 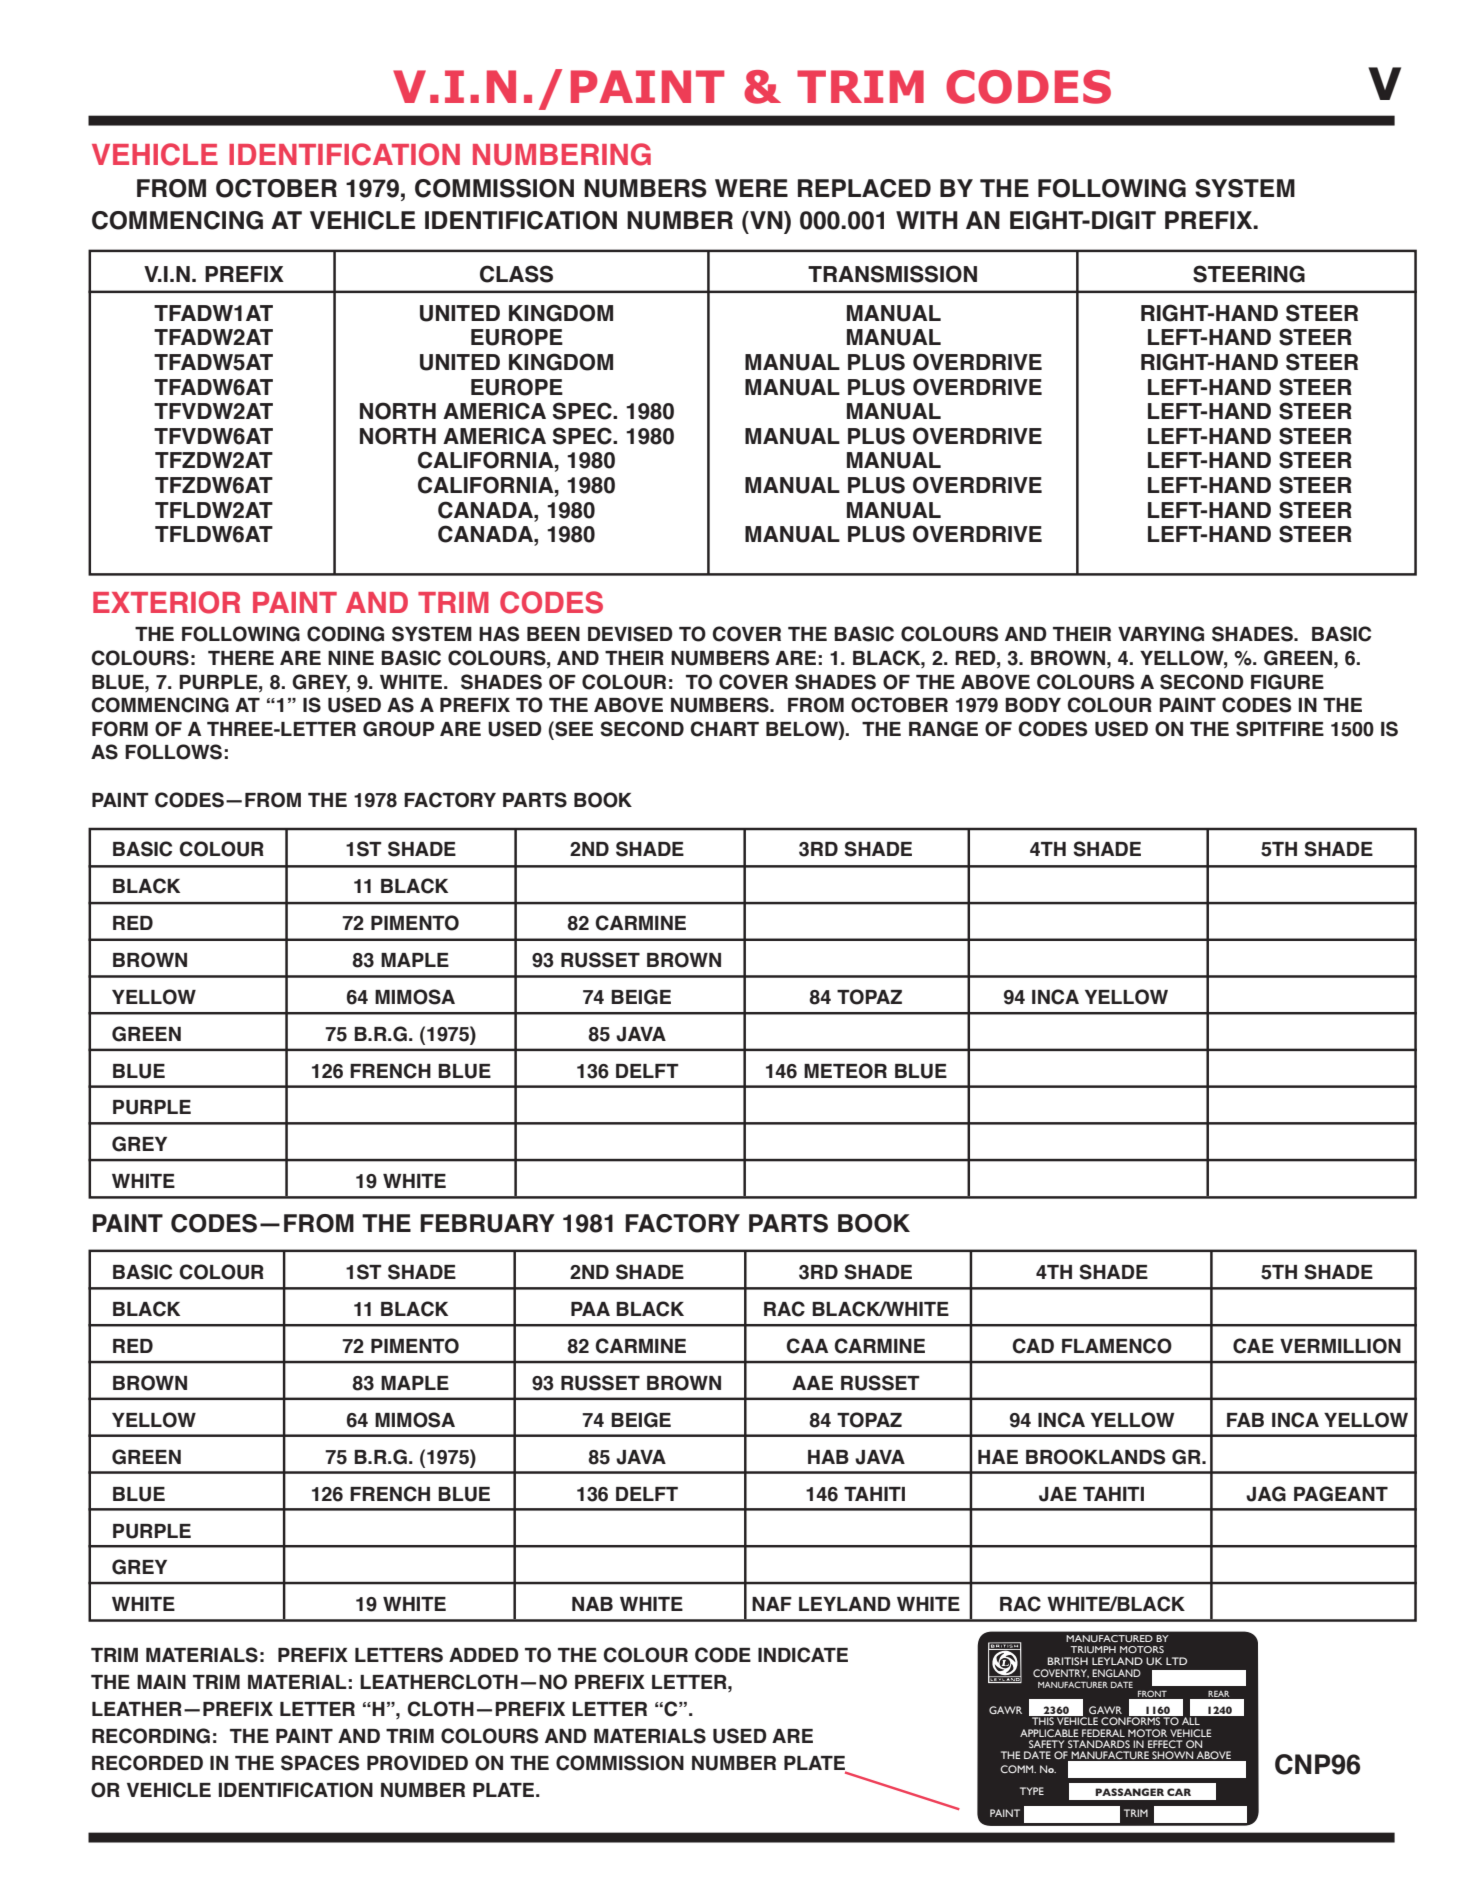 I want to click on FLAMENCO, so click(x=1117, y=1346).
